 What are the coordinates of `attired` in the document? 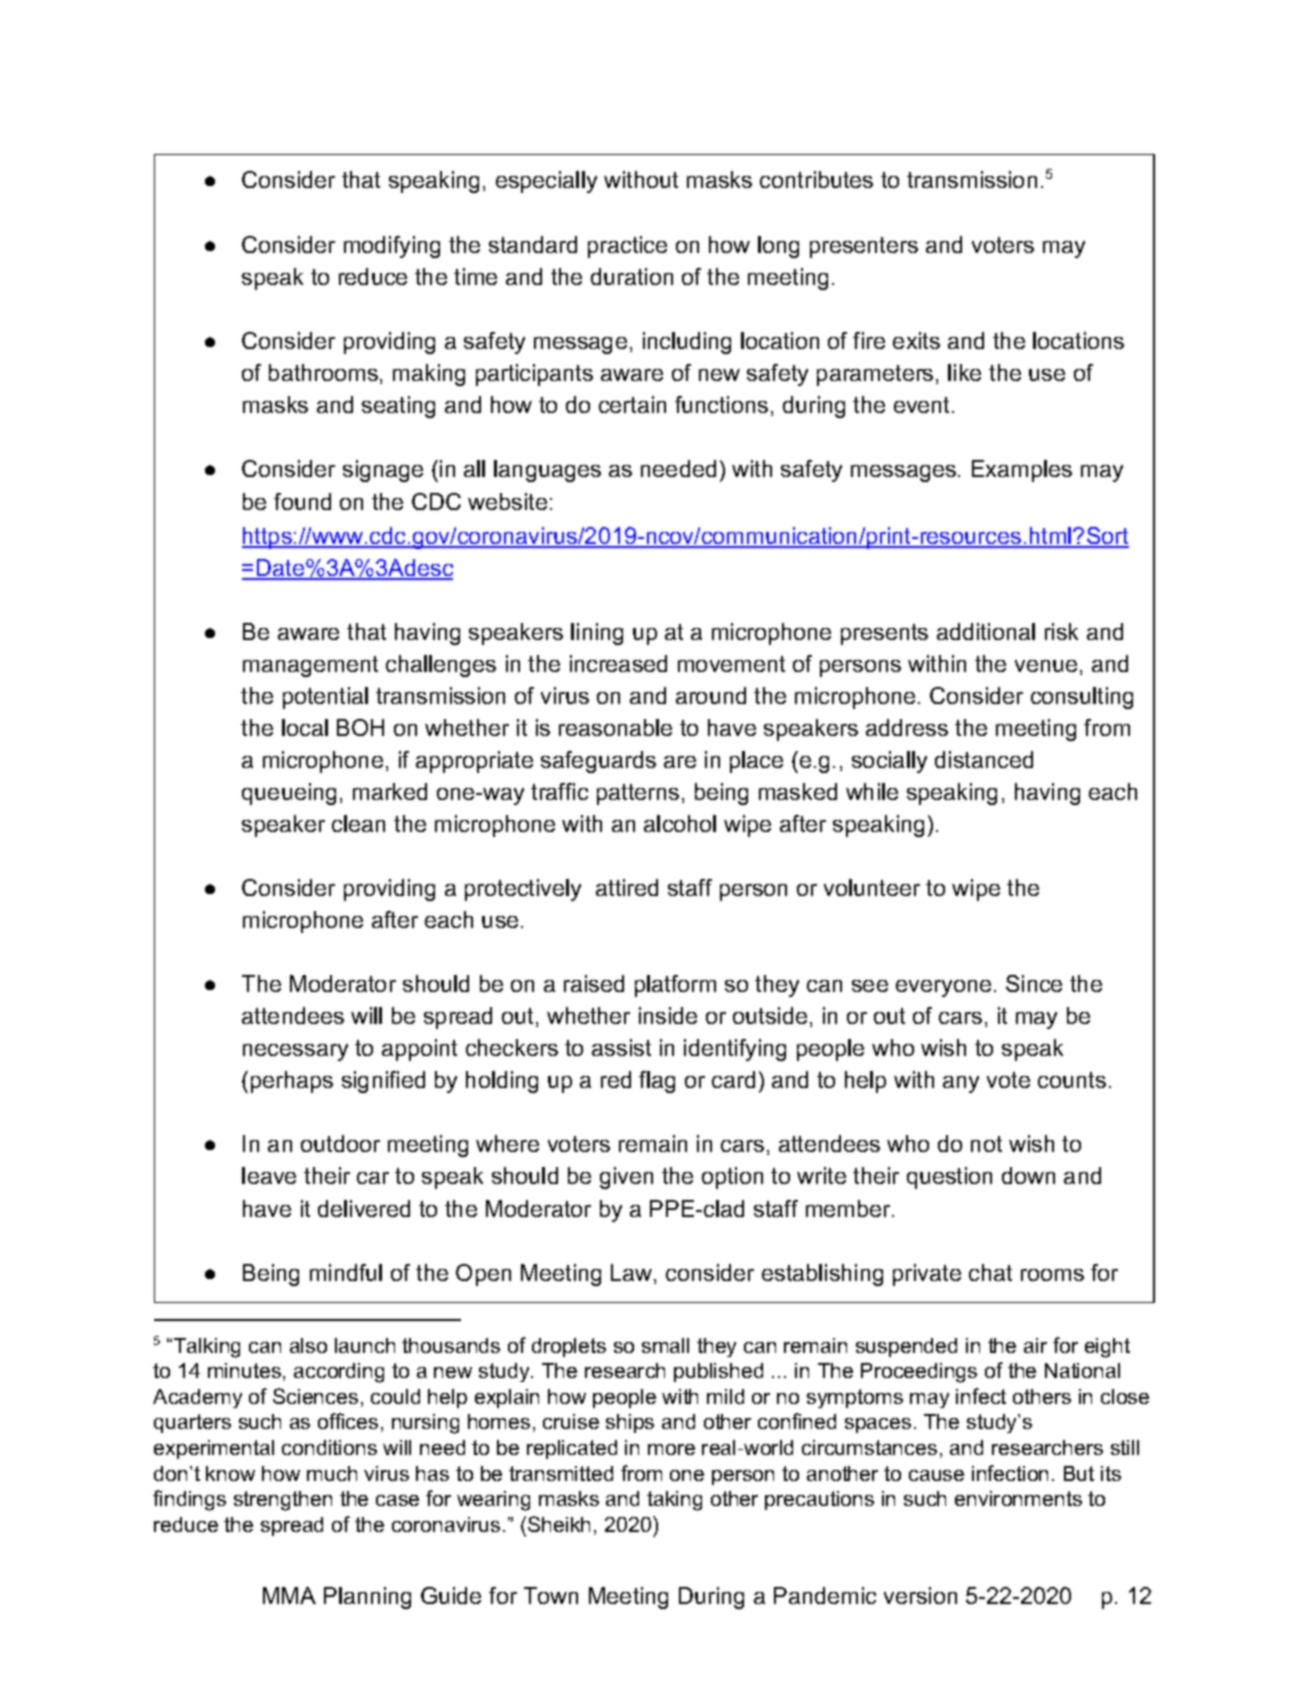 It's located at (627, 887).
